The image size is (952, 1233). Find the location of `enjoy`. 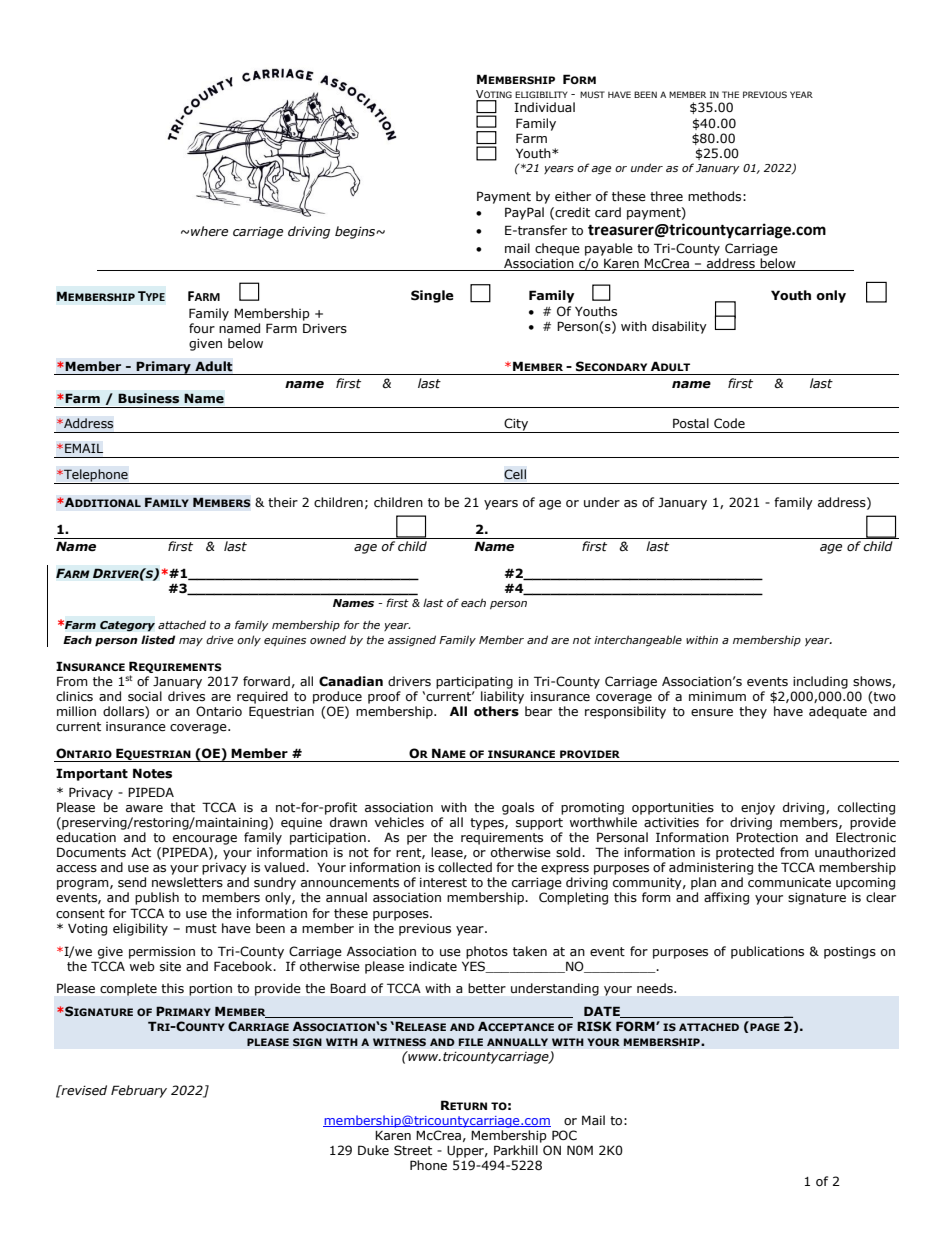

enjoy is located at coordinates (758, 809).
